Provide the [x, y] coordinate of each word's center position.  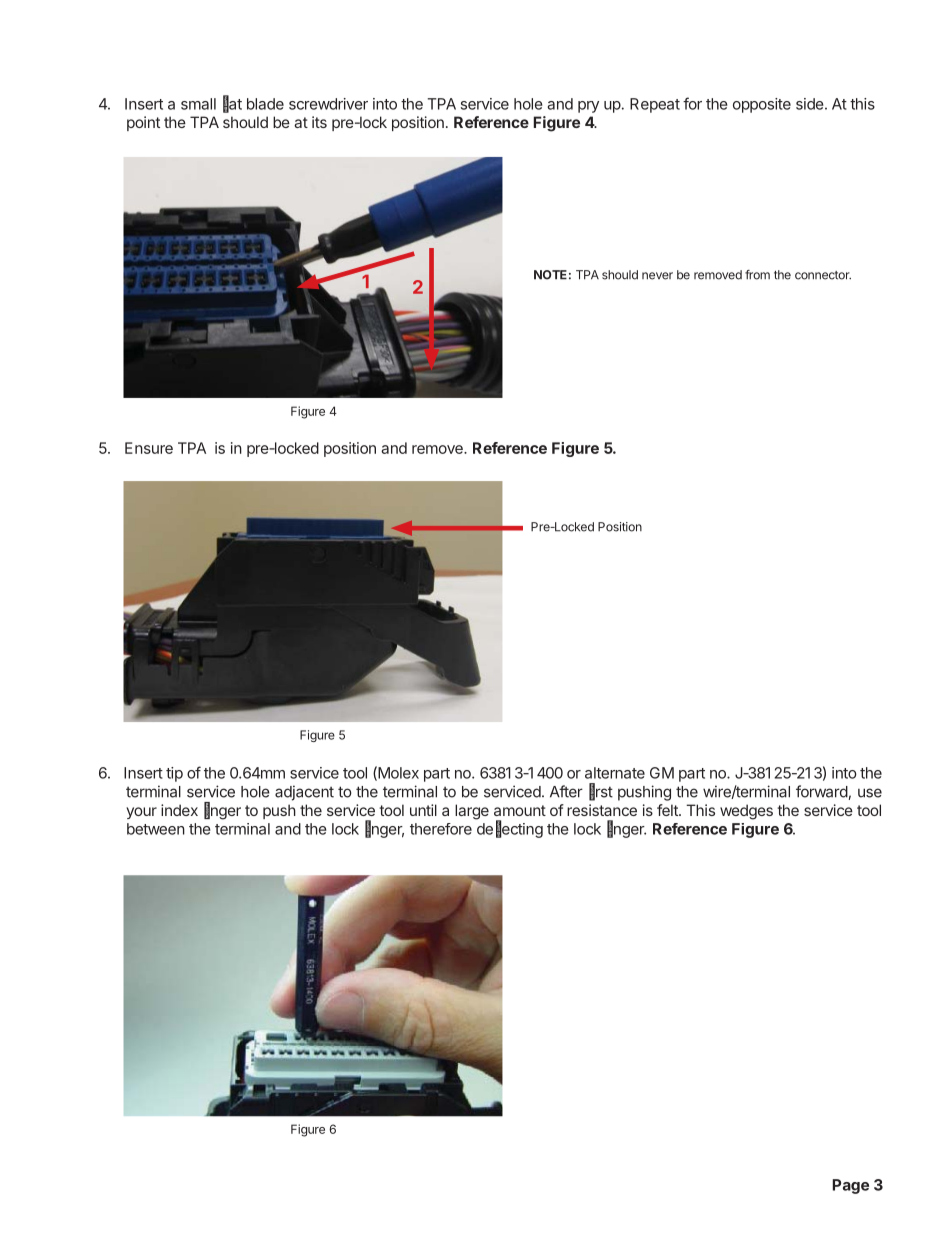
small [198, 104]
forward [822, 791]
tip [174, 774]
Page [851, 1186]
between [156, 829]
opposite [762, 105]
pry [588, 107]
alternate [615, 773]
